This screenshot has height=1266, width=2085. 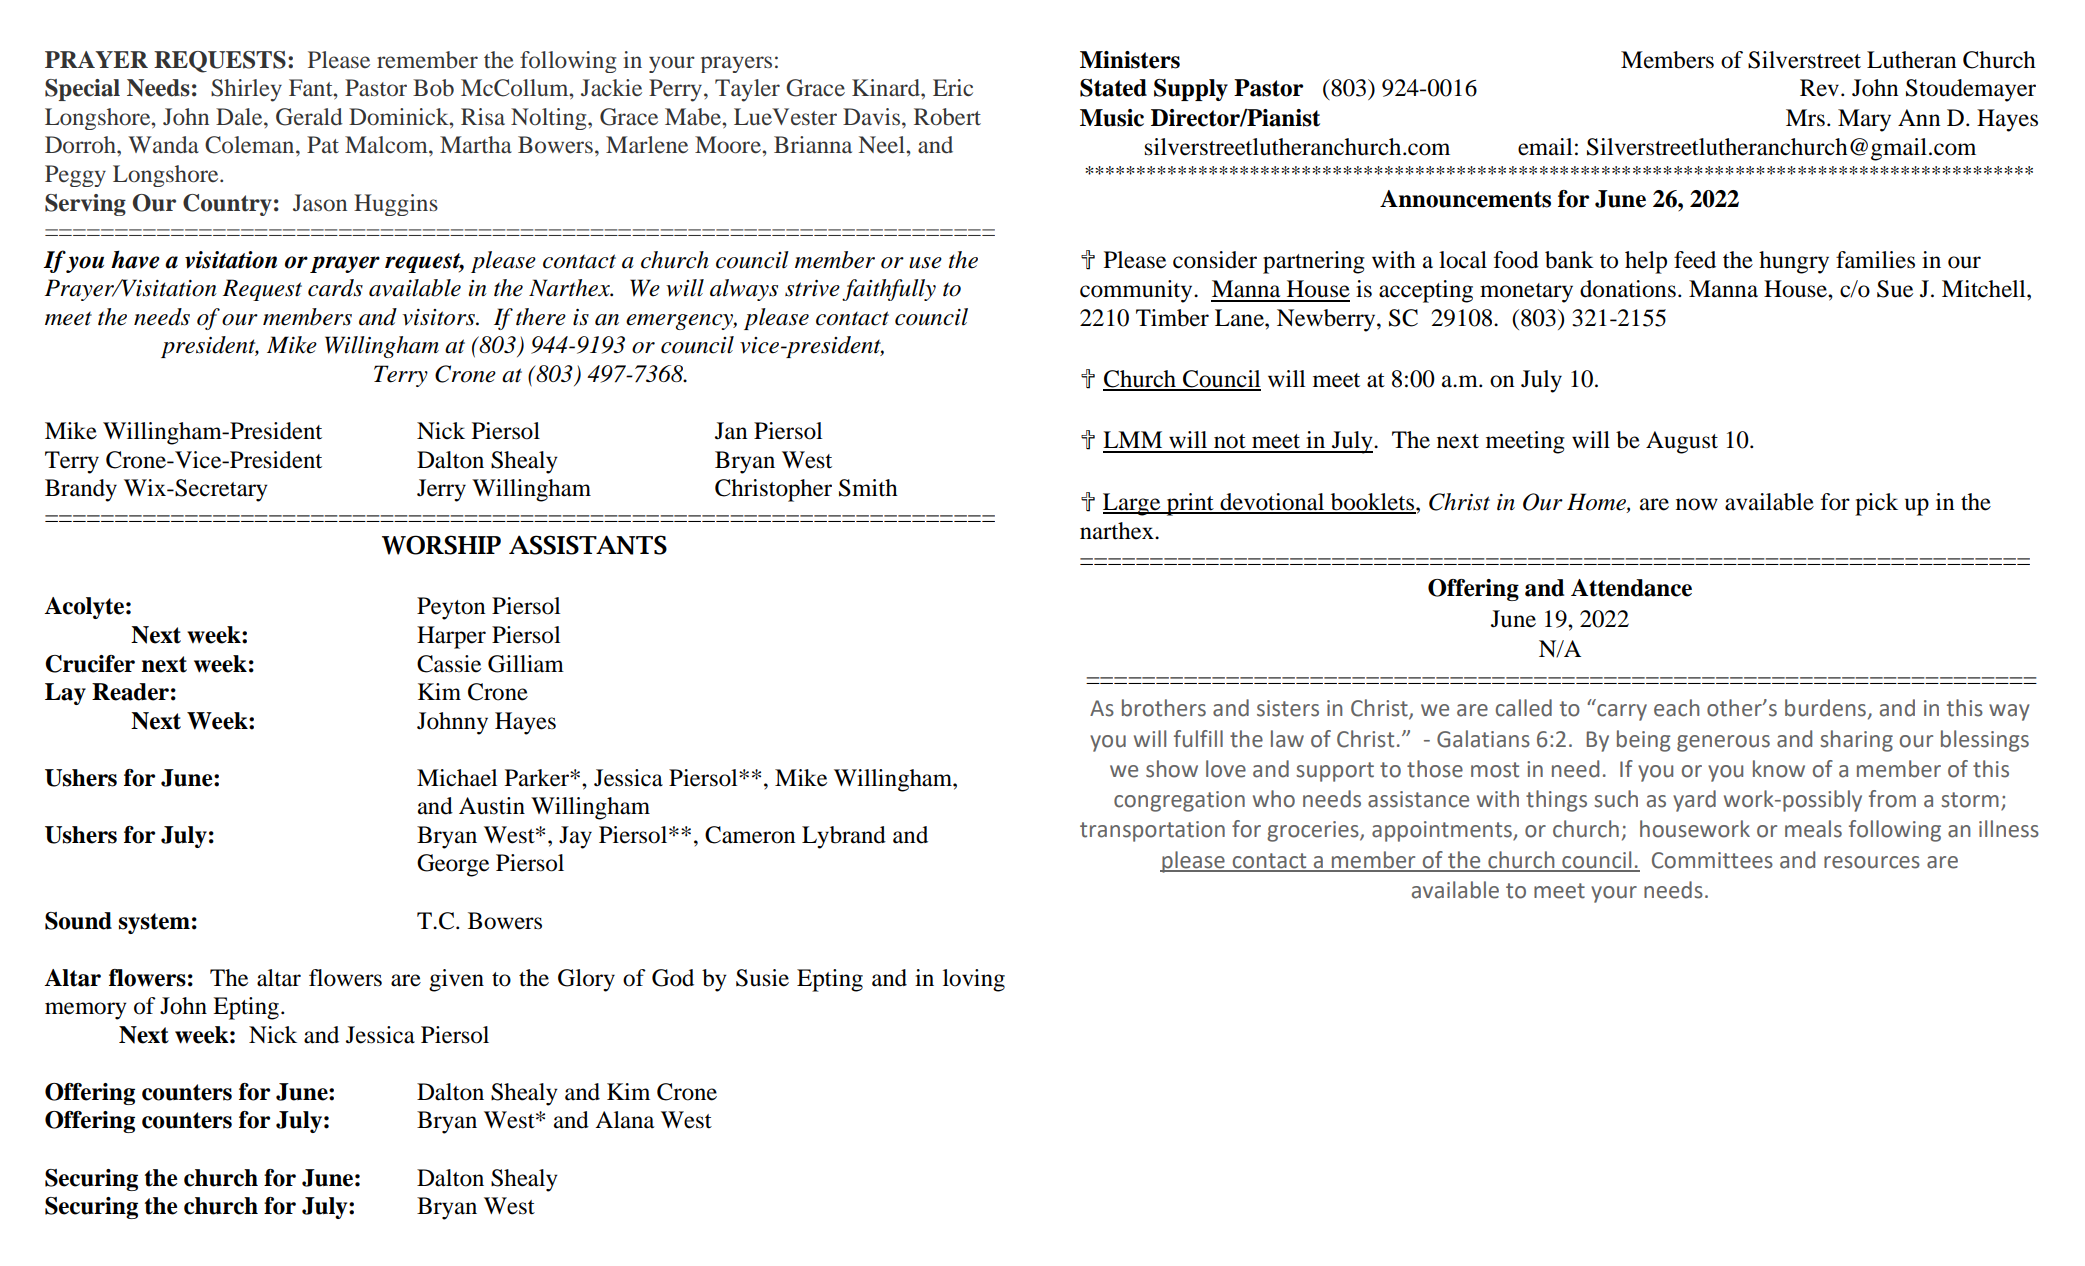 What do you see at coordinates (1895, 289) in the screenshot?
I see `Sue` at bounding box center [1895, 289].
